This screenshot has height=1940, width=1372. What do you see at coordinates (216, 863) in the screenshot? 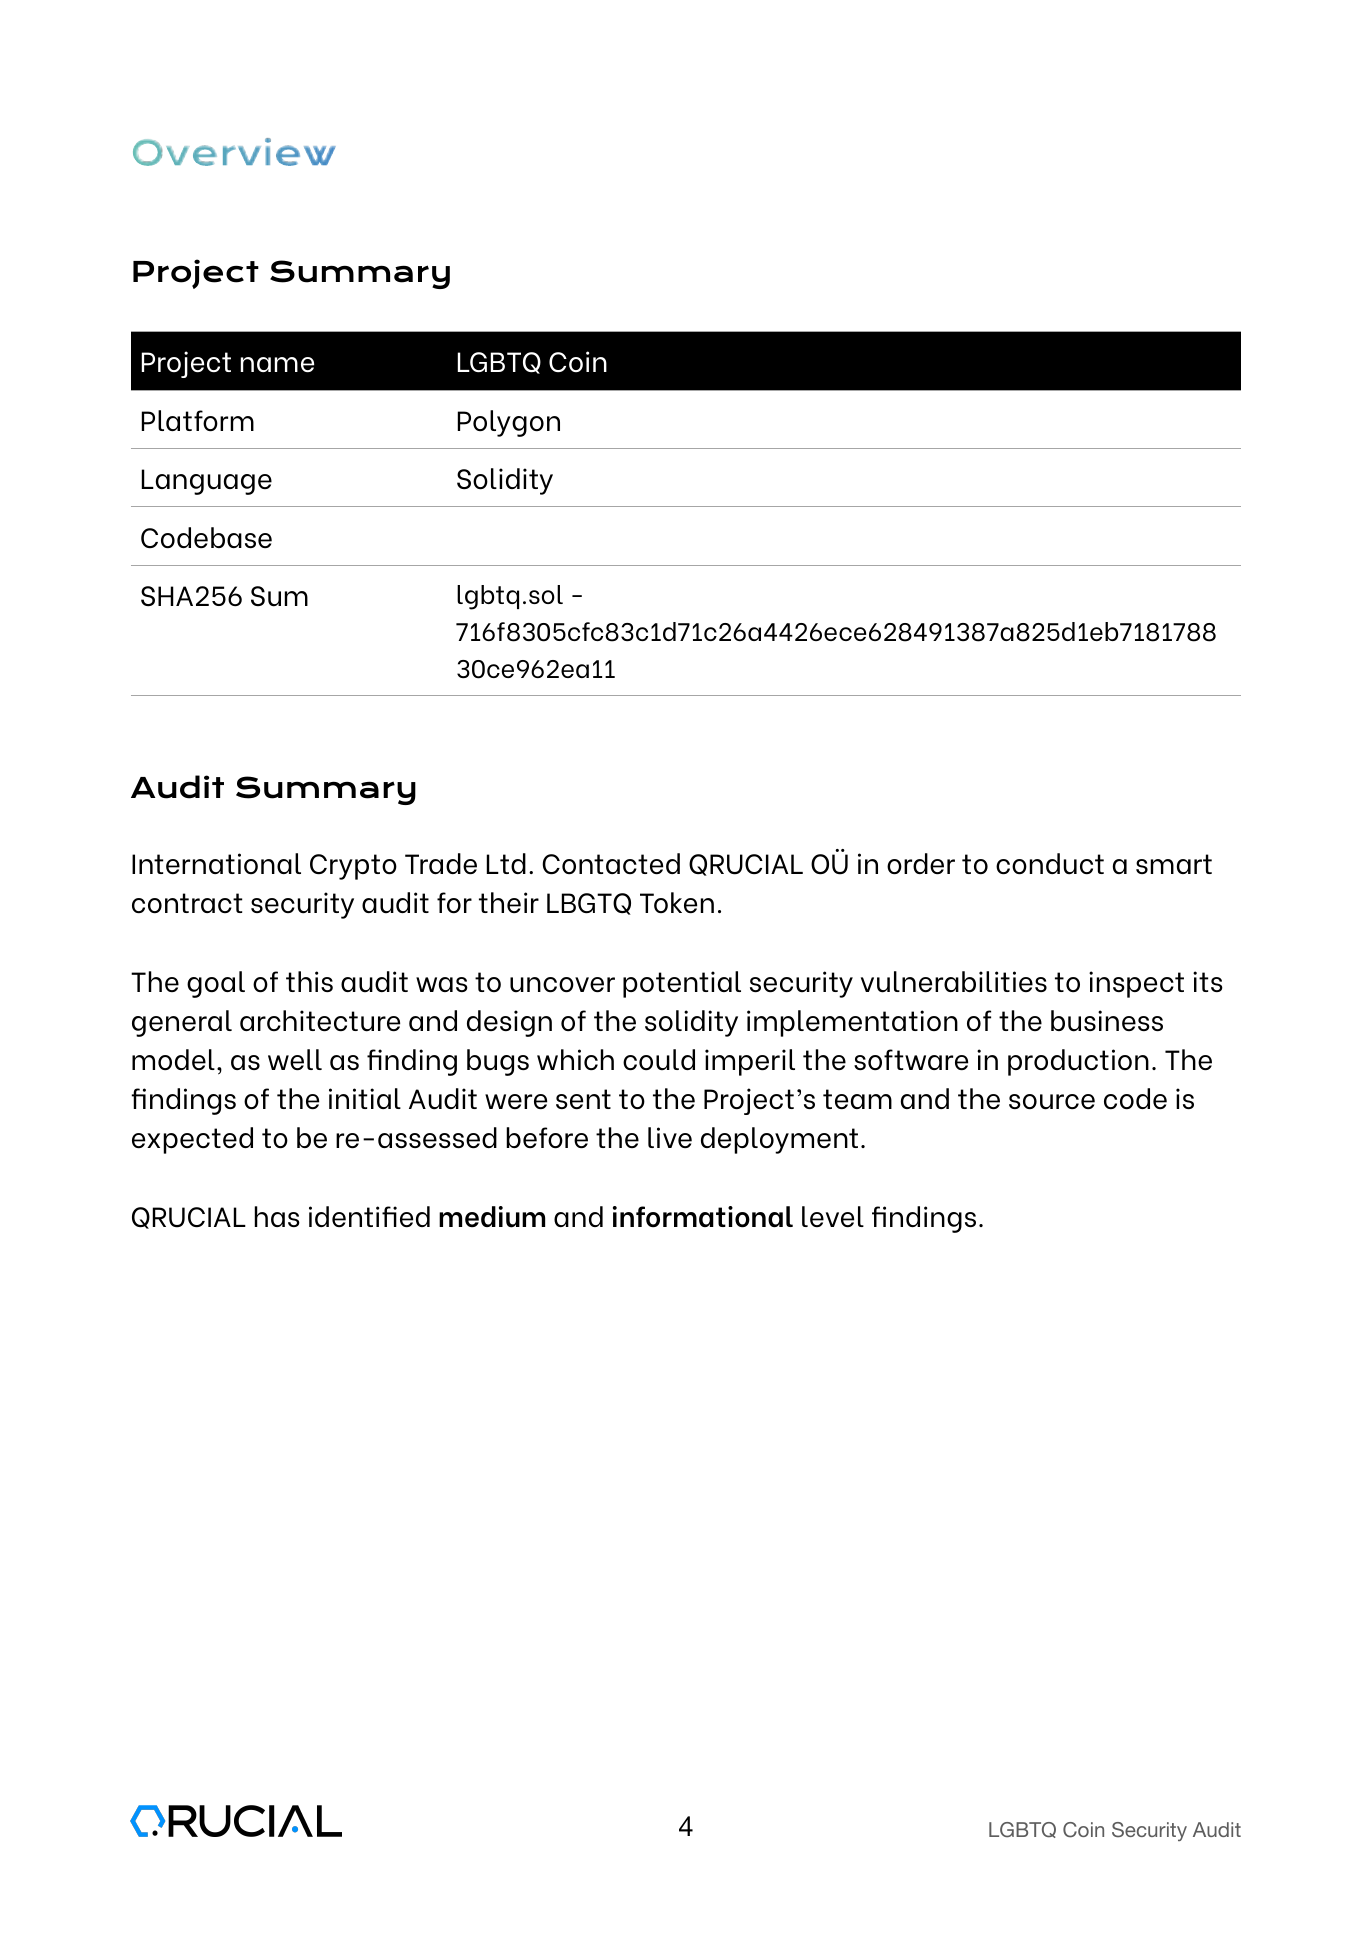
I see `International` at bounding box center [216, 863].
